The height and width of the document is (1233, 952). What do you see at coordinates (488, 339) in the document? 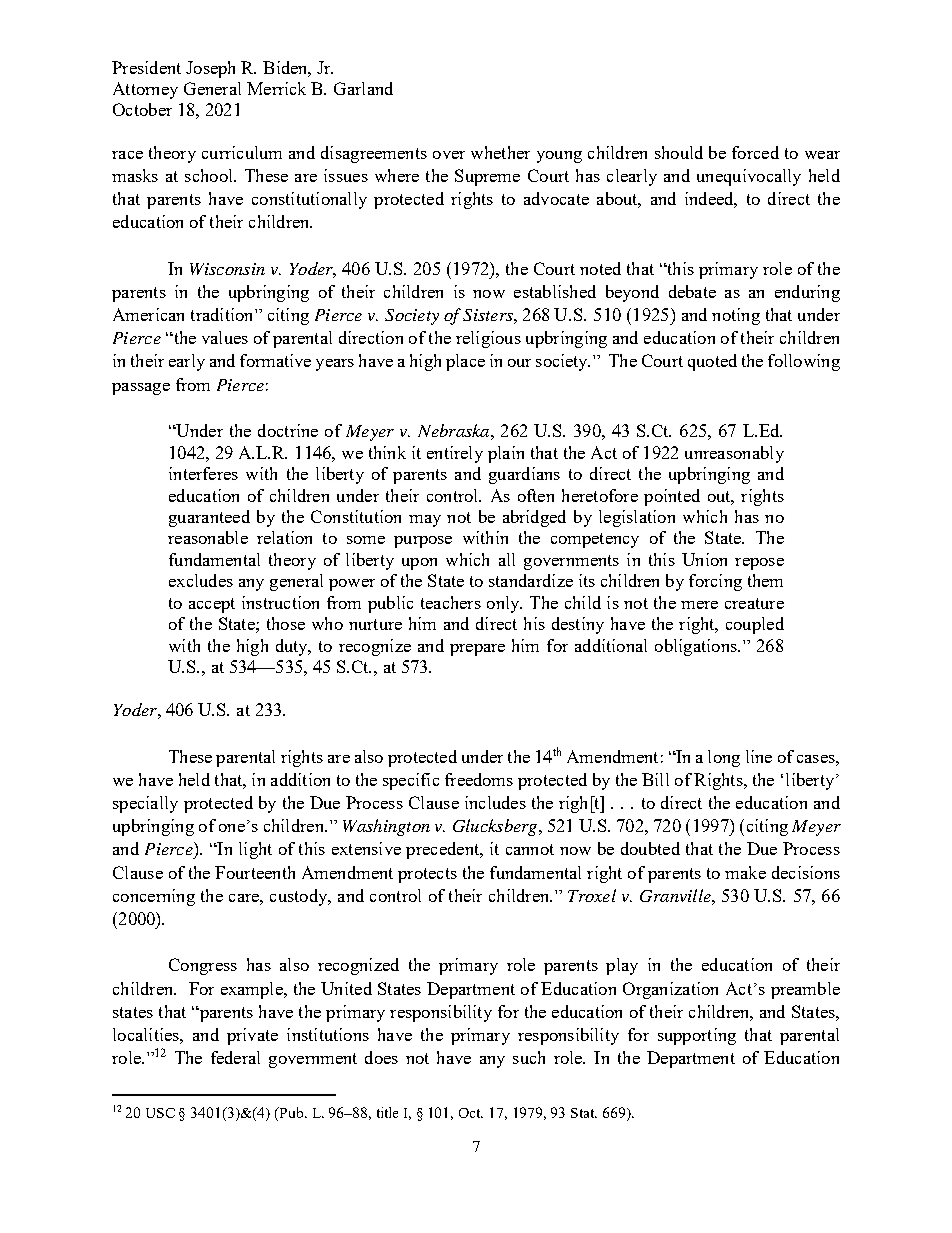
I see `religious` at bounding box center [488, 339].
